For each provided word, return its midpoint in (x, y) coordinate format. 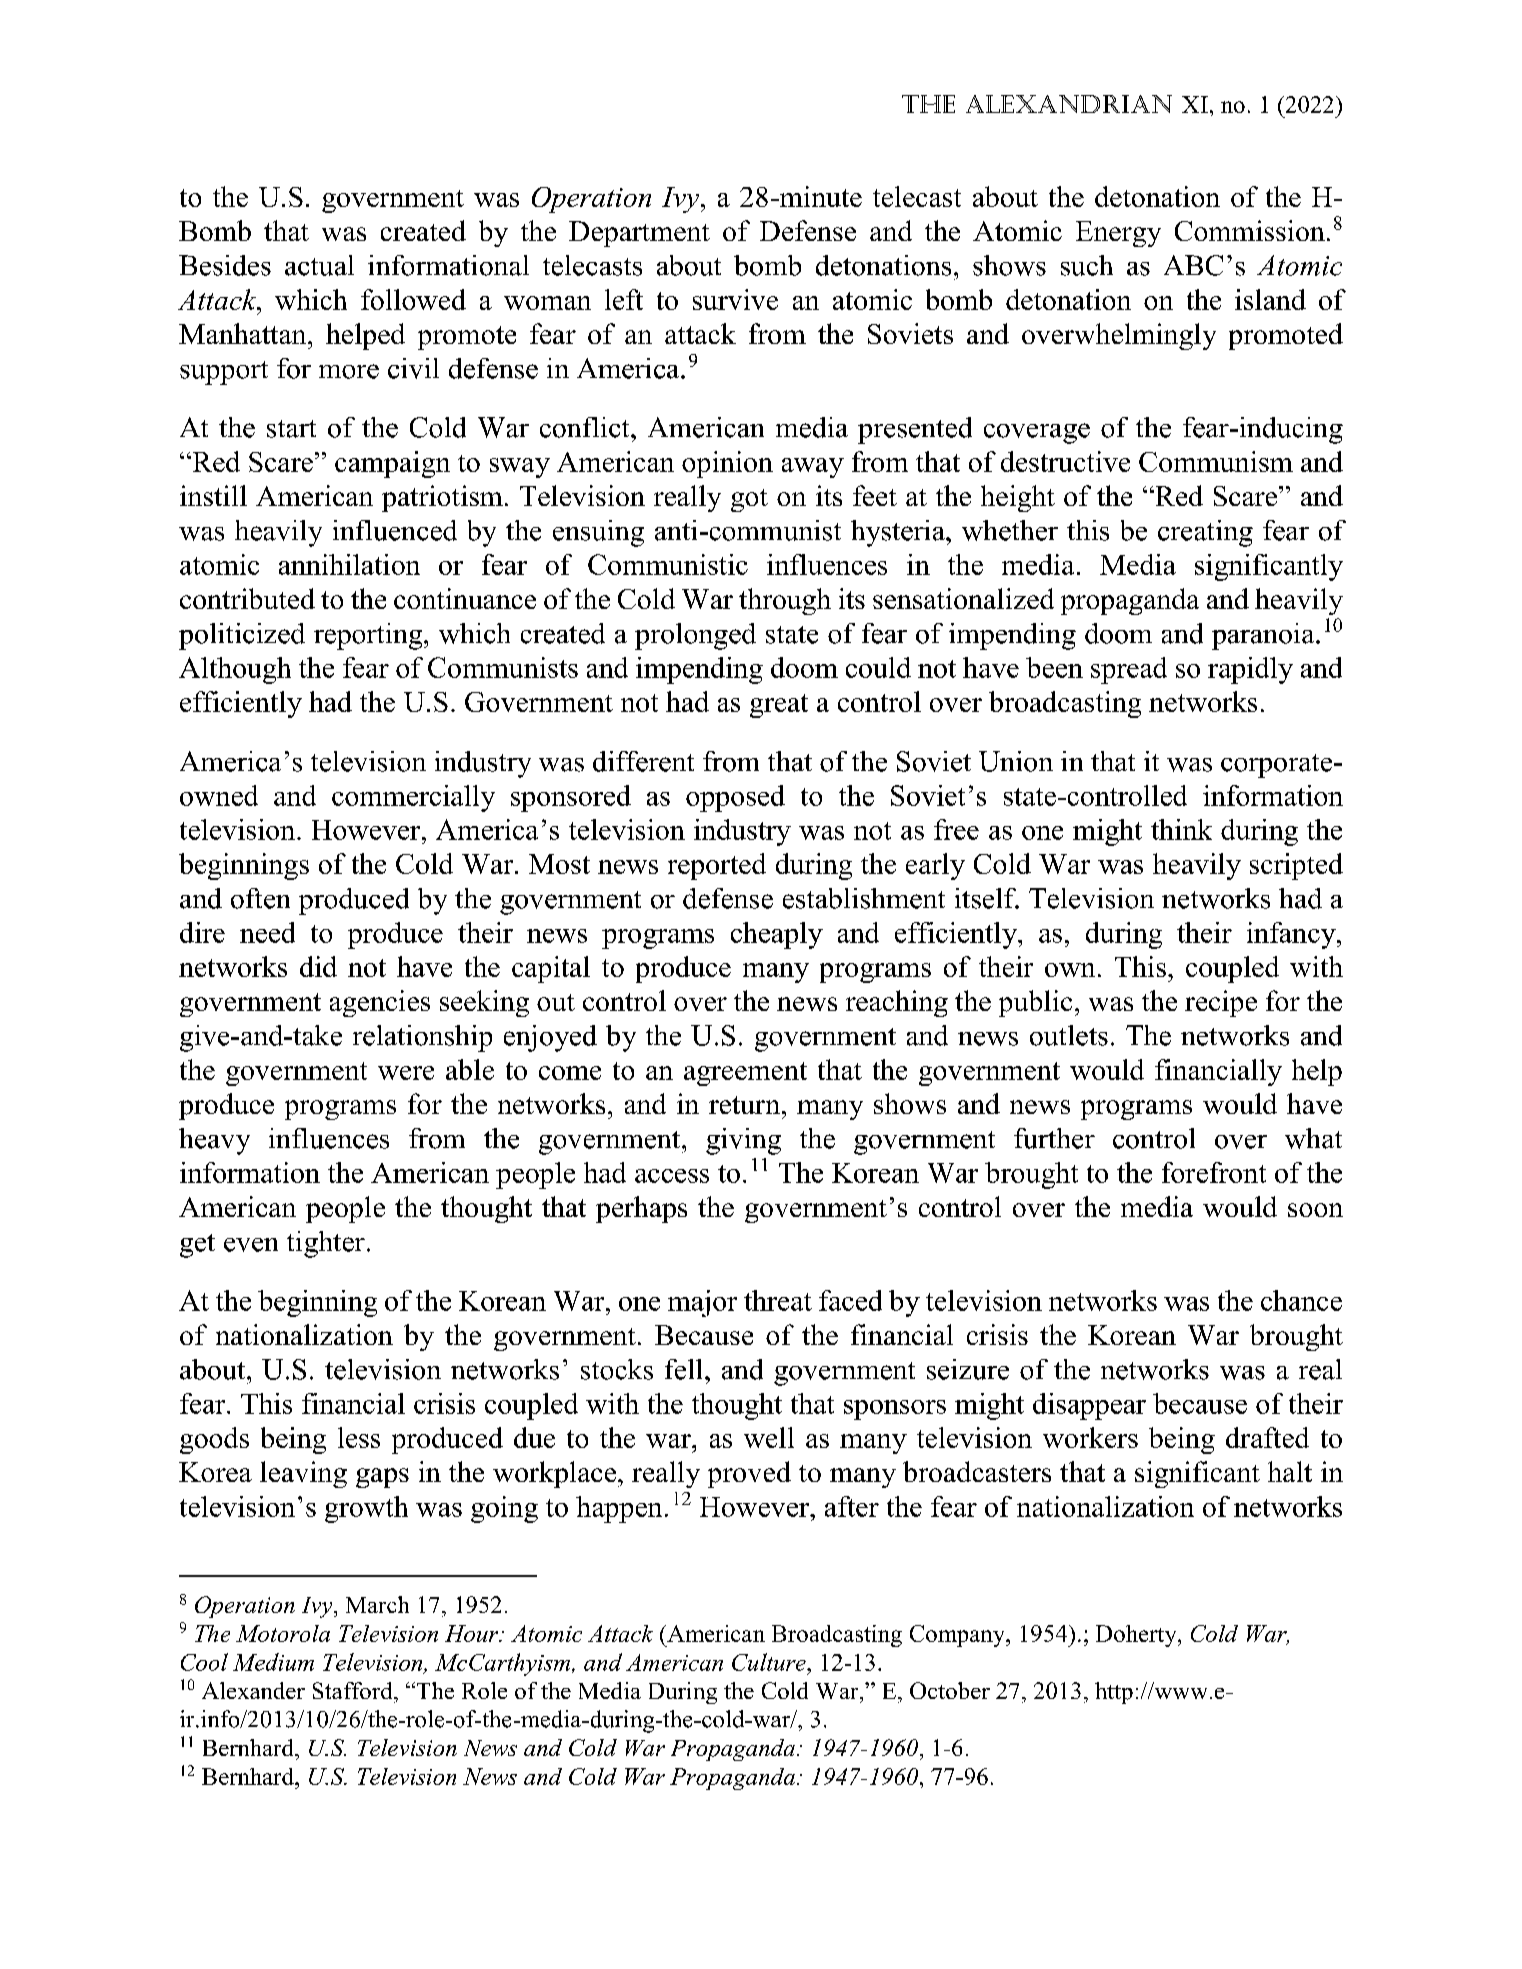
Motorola (283, 1633)
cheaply (777, 935)
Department (639, 234)
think (1181, 829)
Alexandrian (1069, 104)
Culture (770, 1662)
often (260, 898)
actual (319, 265)
